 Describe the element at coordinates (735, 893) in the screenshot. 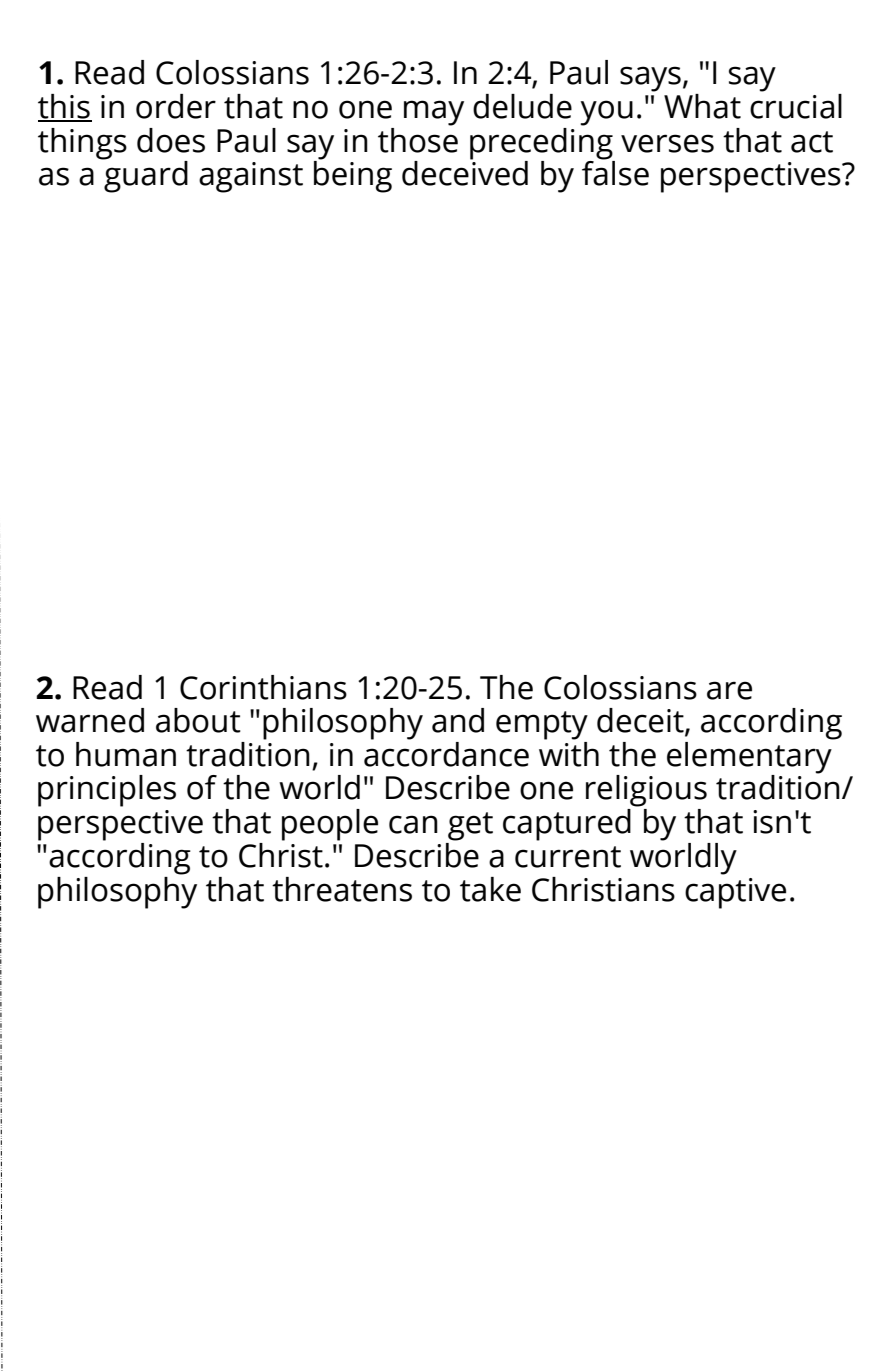

I see `captive` at that location.
